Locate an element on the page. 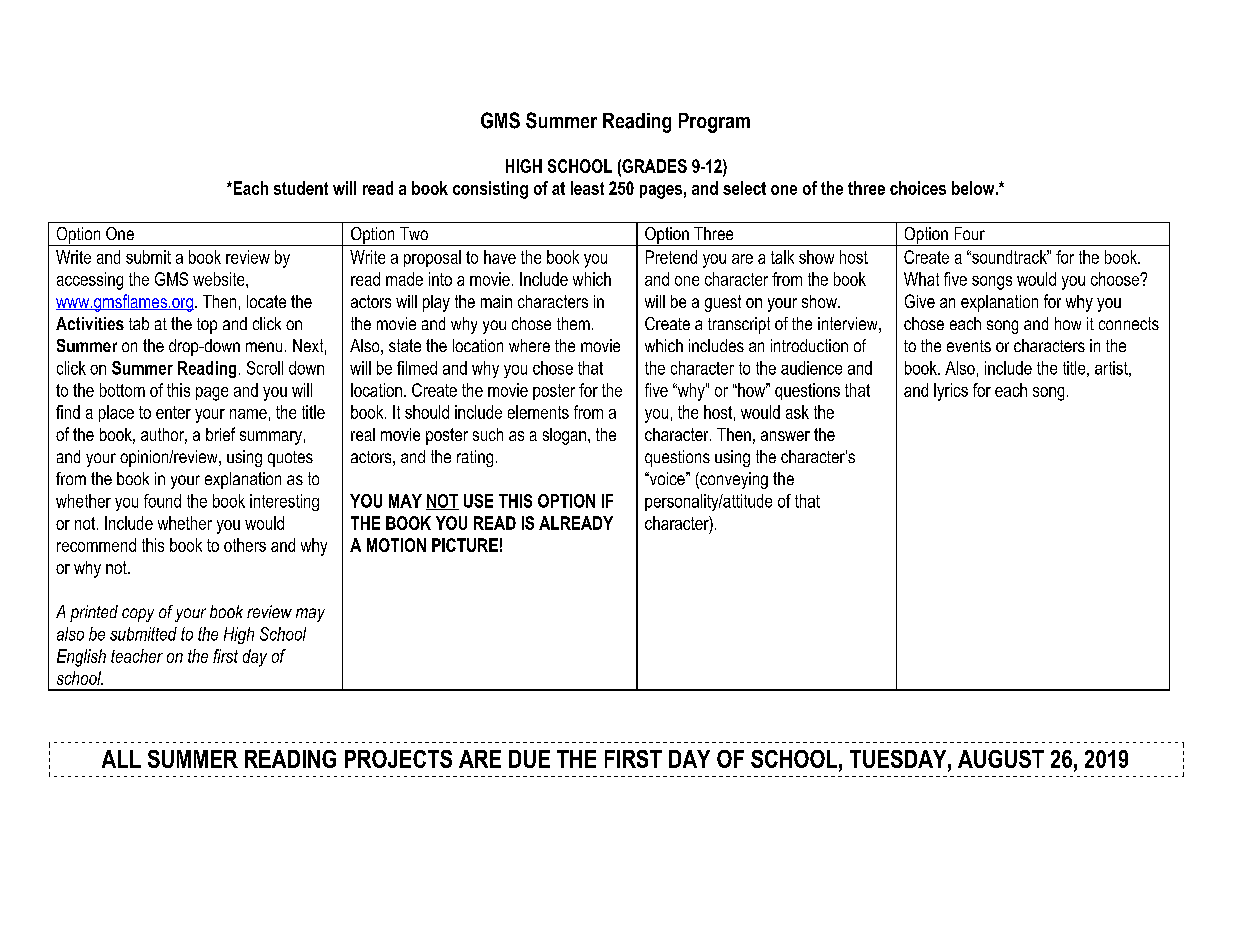 Image resolution: width=1233 pixels, height=952 pixels. slogan is located at coordinates (564, 436).
